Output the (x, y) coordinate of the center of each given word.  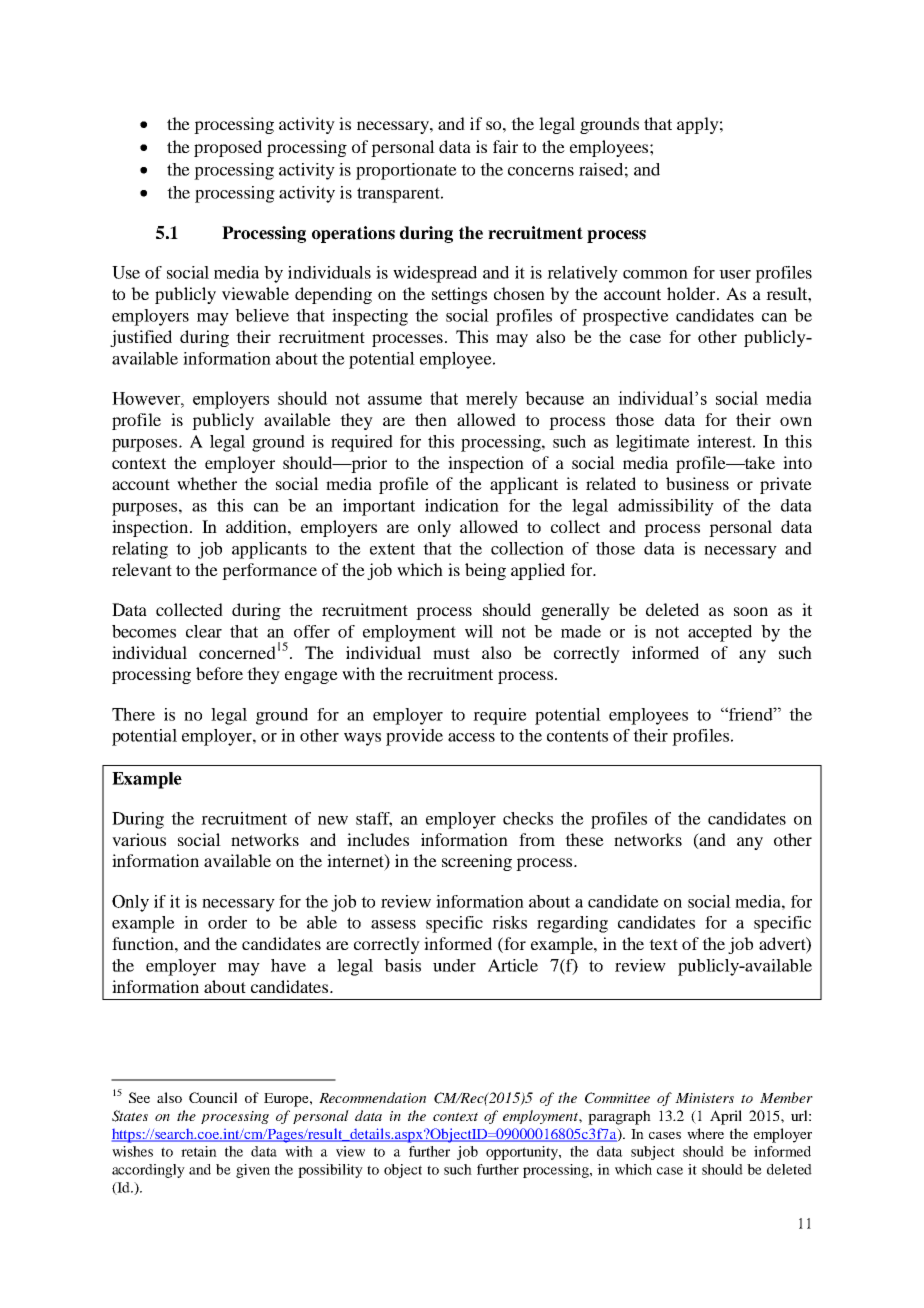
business (697, 483)
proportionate (406, 171)
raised (601, 169)
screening (477, 862)
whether (207, 483)
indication (462, 505)
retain (199, 1151)
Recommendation (372, 1097)
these (584, 839)
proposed (228, 148)
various (139, 839)
